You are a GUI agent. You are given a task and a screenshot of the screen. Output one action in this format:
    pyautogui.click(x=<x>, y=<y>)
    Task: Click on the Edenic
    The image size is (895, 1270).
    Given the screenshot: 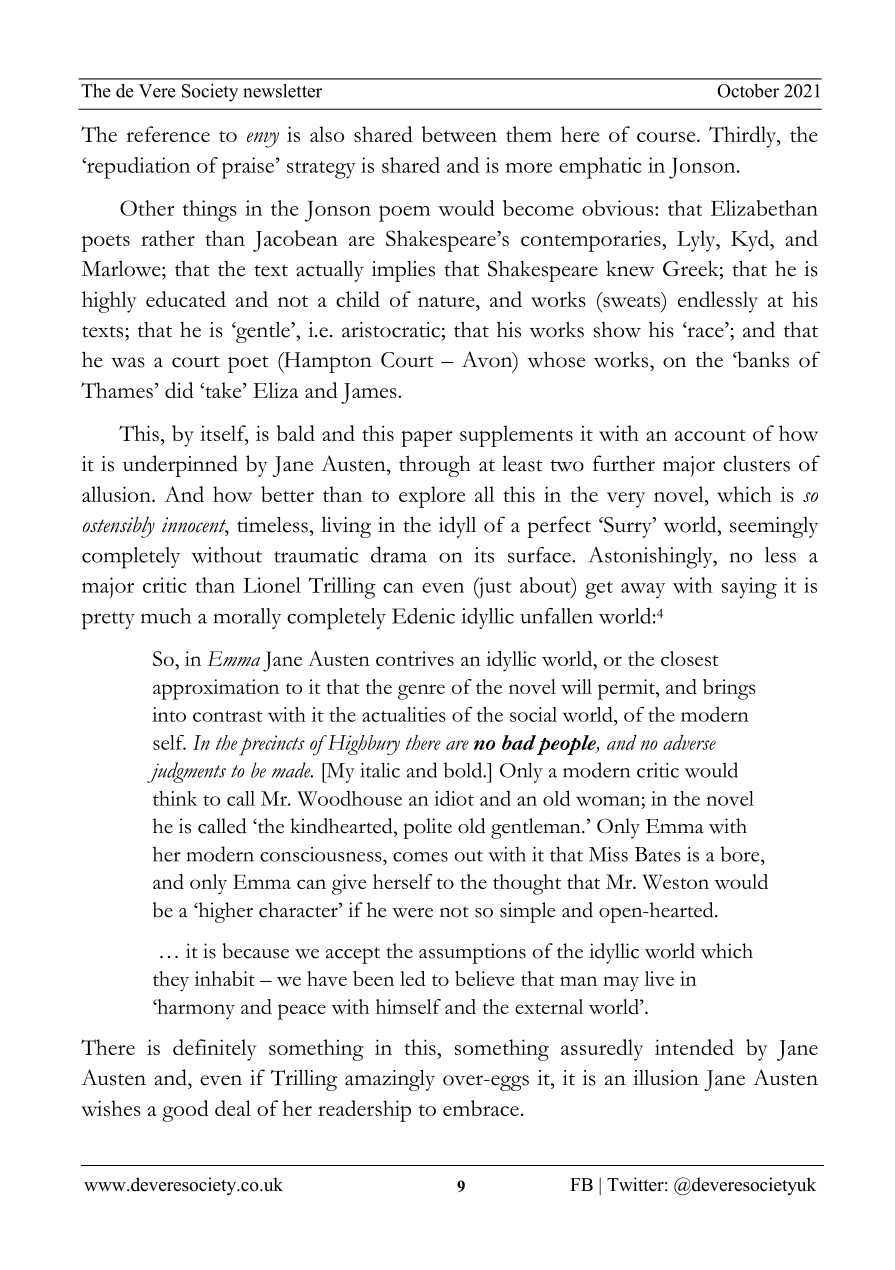 What is the action you would take?
    pyautogui.click(x=423, y=616)
